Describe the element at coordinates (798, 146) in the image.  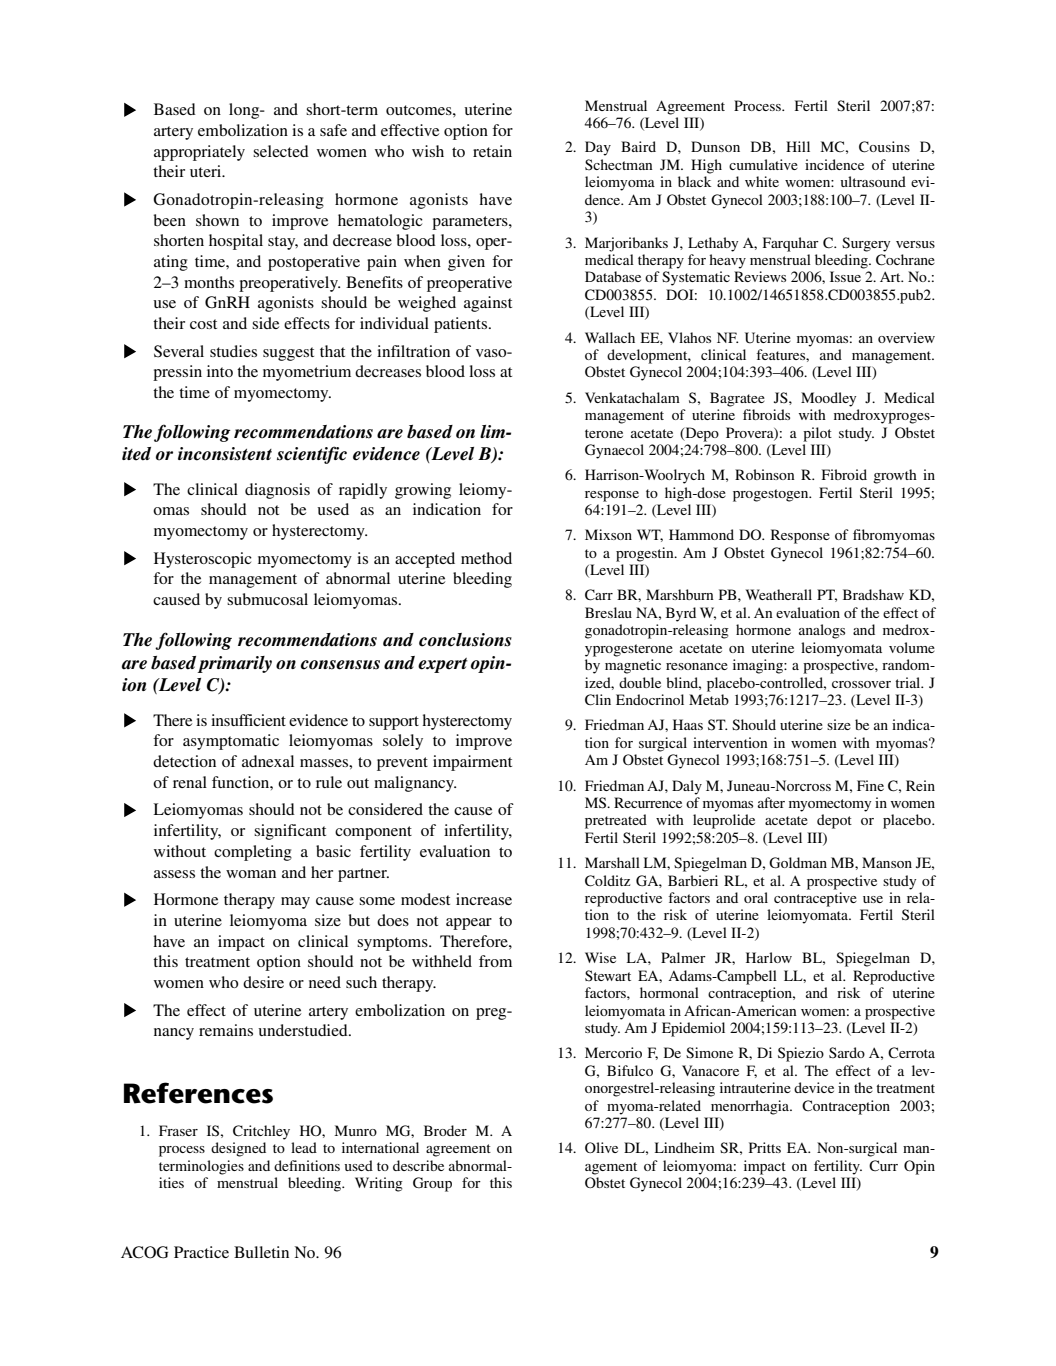
I see `Hill` at that location.
